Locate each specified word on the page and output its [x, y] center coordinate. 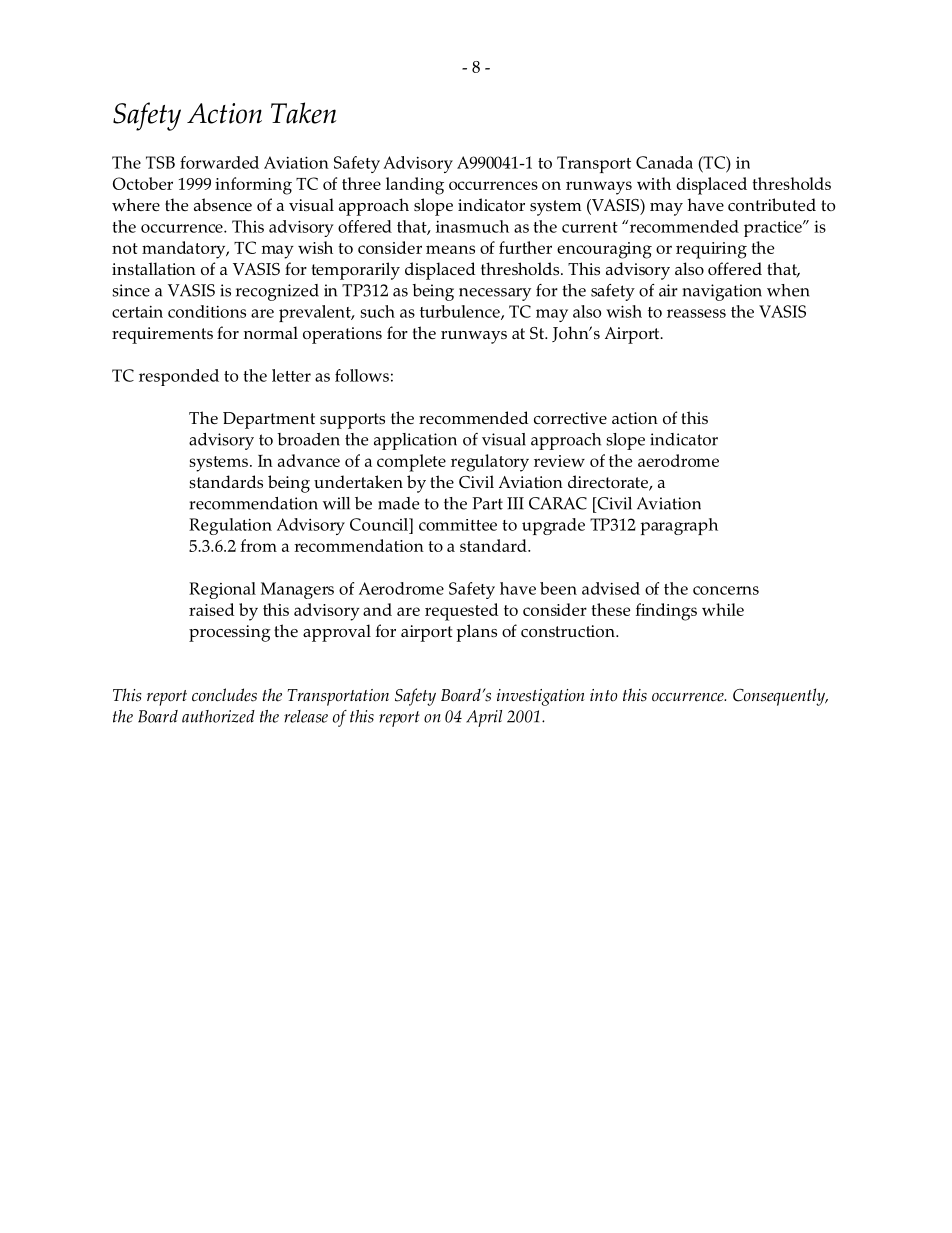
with [654, 183]
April [484, 718]
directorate [609, 483]
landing [415, 186]
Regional [222, 590]
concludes [224, 695]
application [415, 441]
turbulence [461, 312]
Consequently [780, 697]
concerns [726, 590]
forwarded [219, 162]
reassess [696, 313]
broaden [308, 439]
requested [462, 612]
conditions [207, 311]
